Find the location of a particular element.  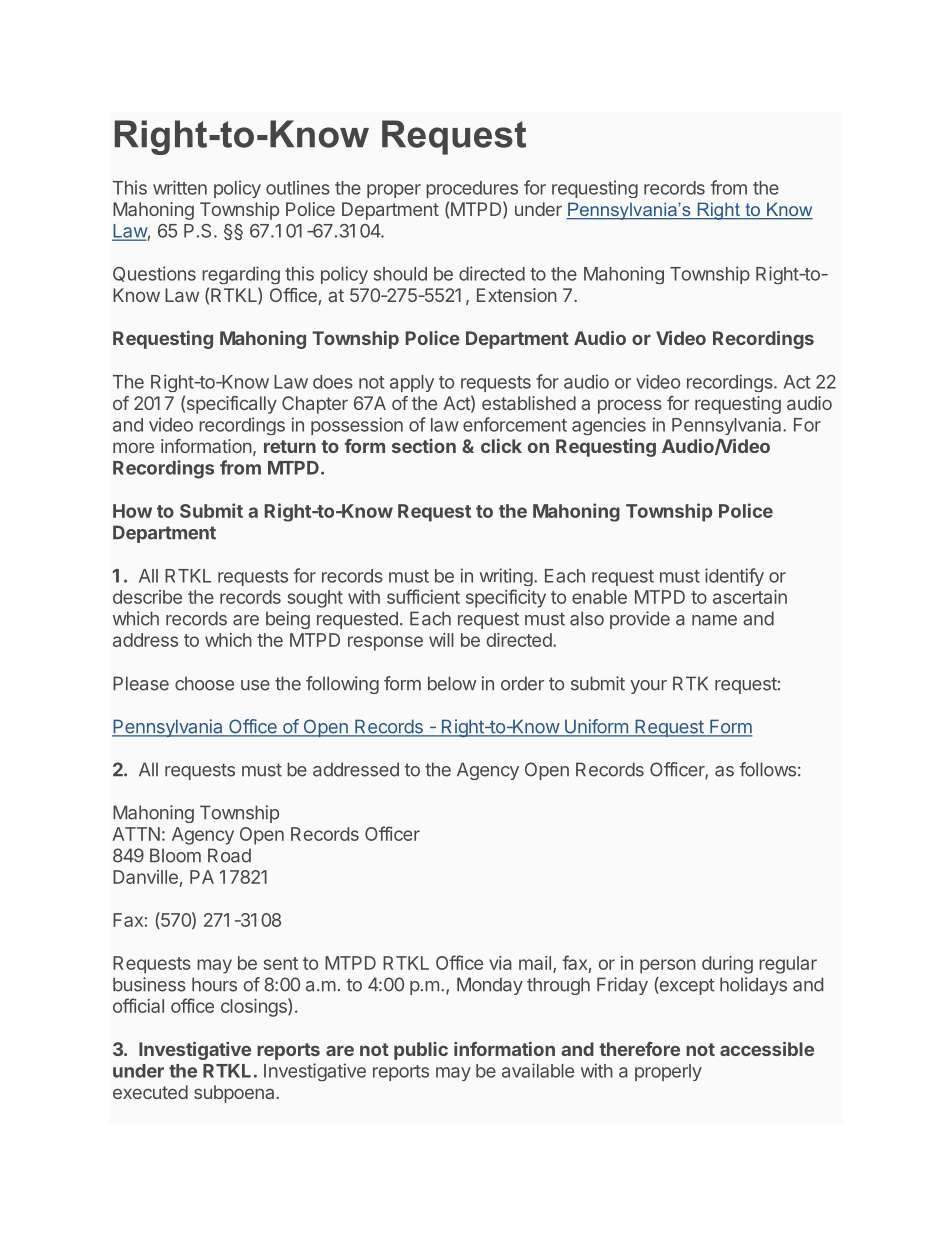

name is located at coordinates (714, 620).
